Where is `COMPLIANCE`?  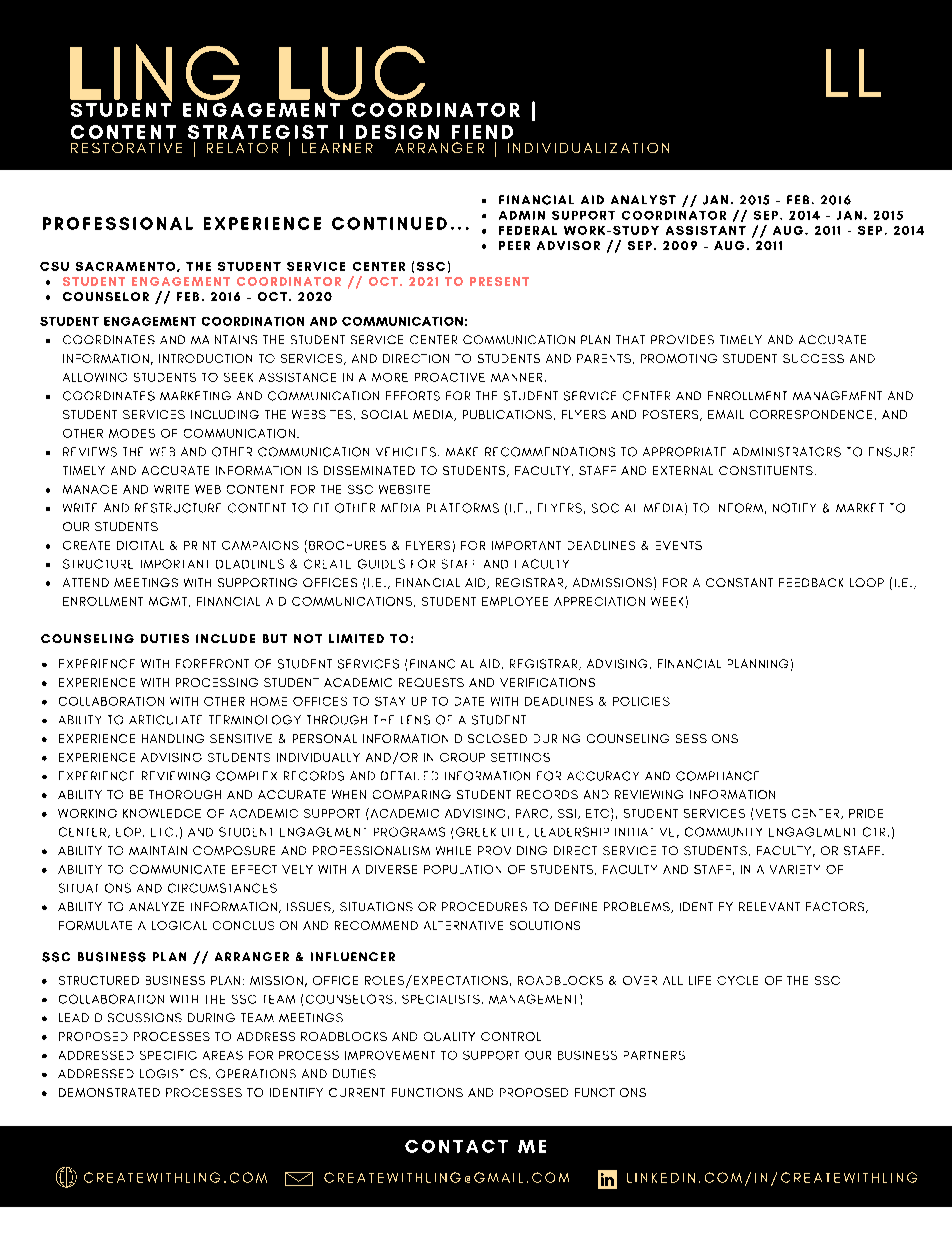
COMPLIANCE is located at coordinates (717, 776).
